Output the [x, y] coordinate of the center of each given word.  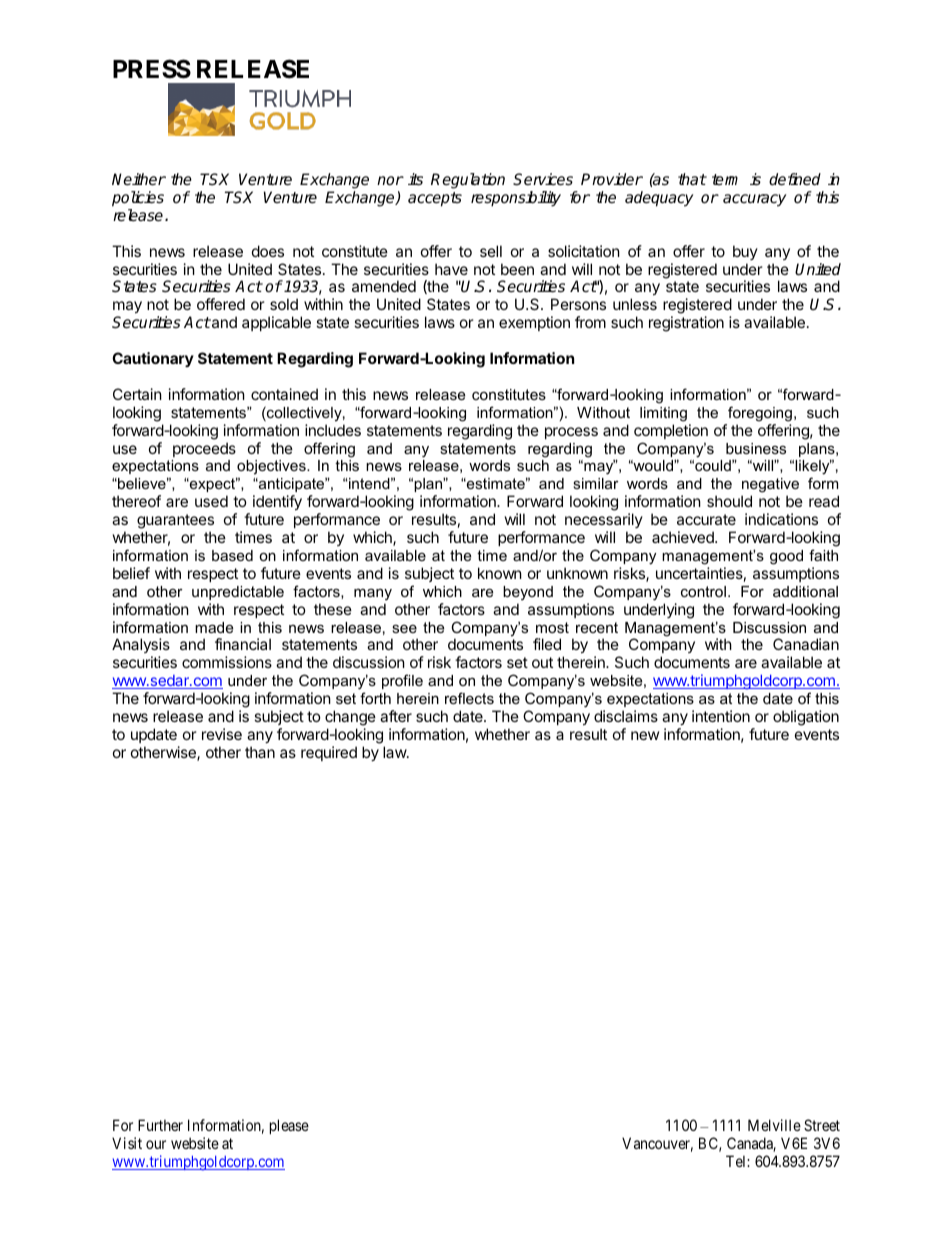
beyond [528, 593]
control [703, 591]
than [260, 752]
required [329, 753]
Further [160, 1125]
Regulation [468, 181]
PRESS [152, 69]
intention [721, 716]
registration [686, 324]
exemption [534, 323]
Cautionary [153, 359]
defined [795, 179]
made [214, 627]
